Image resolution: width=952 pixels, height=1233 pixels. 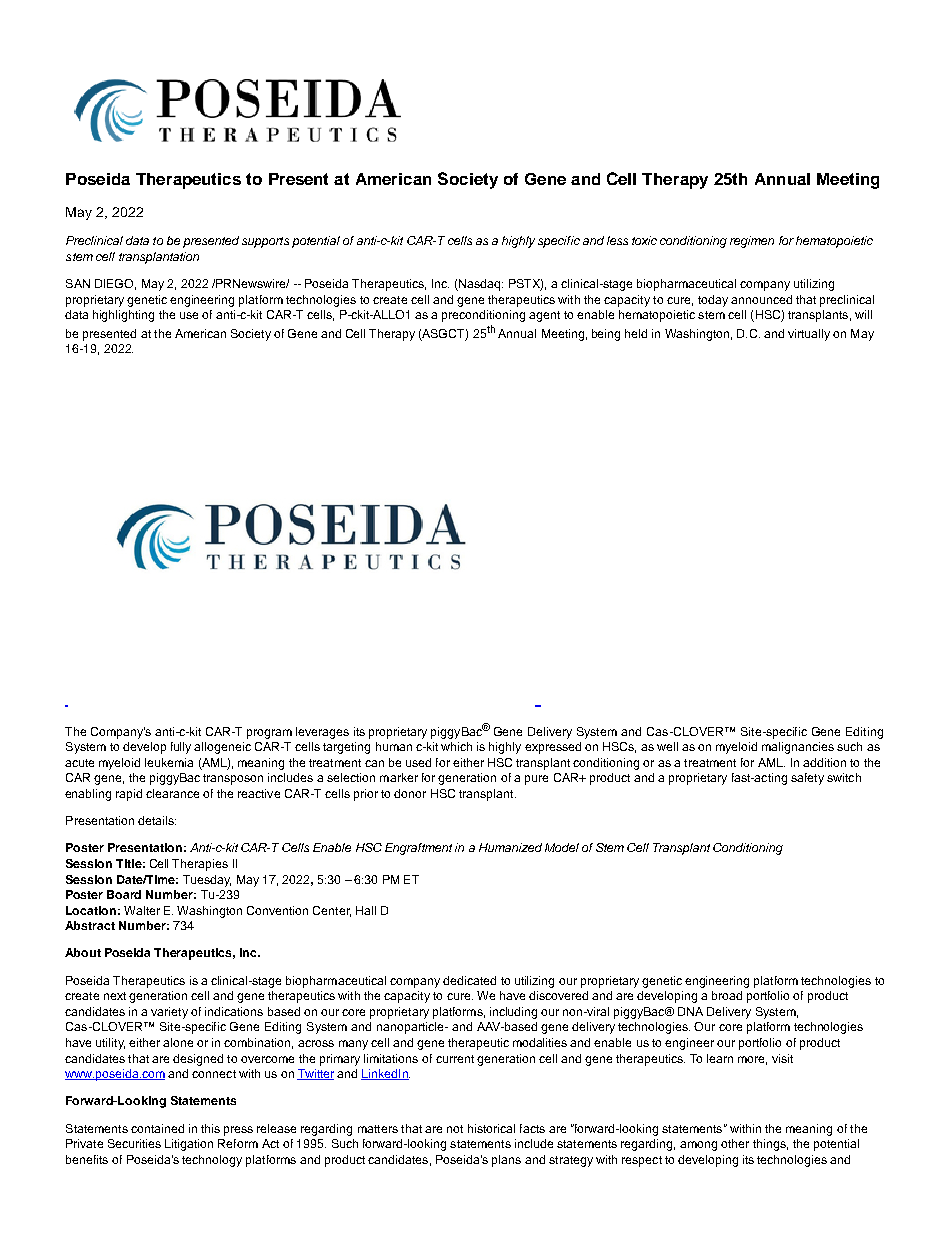 I want to click on Therapies, so click(x=200, y=865).
